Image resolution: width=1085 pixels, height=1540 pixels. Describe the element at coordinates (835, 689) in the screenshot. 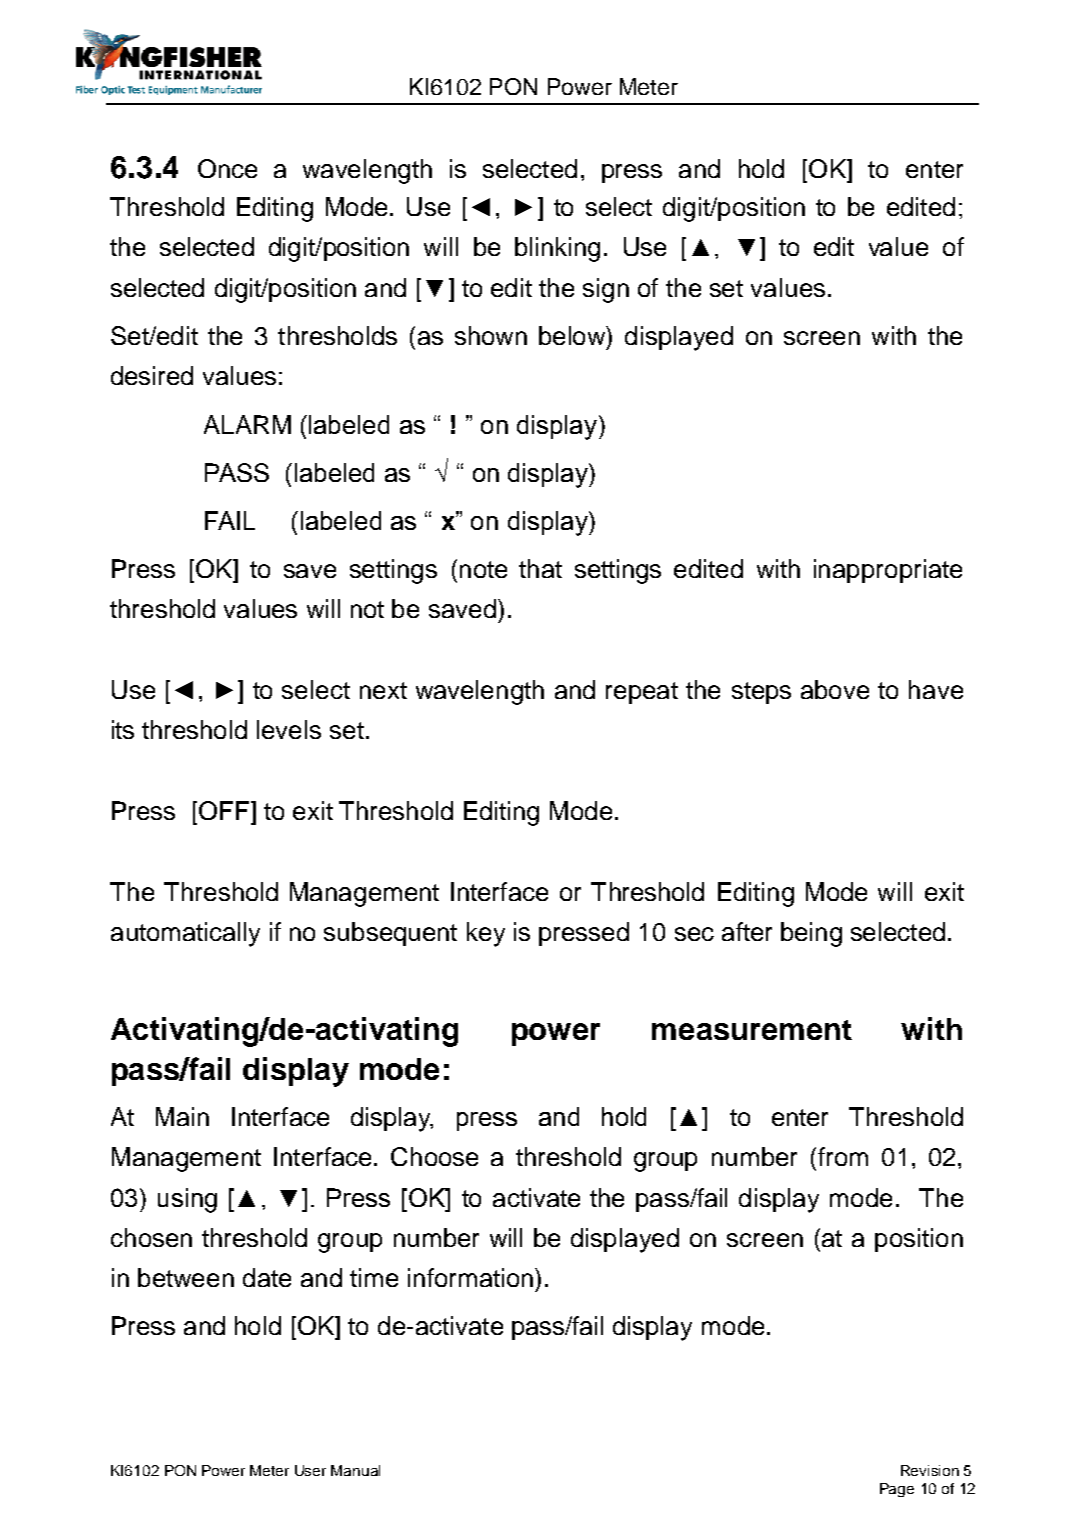

I see `above` at that location.
